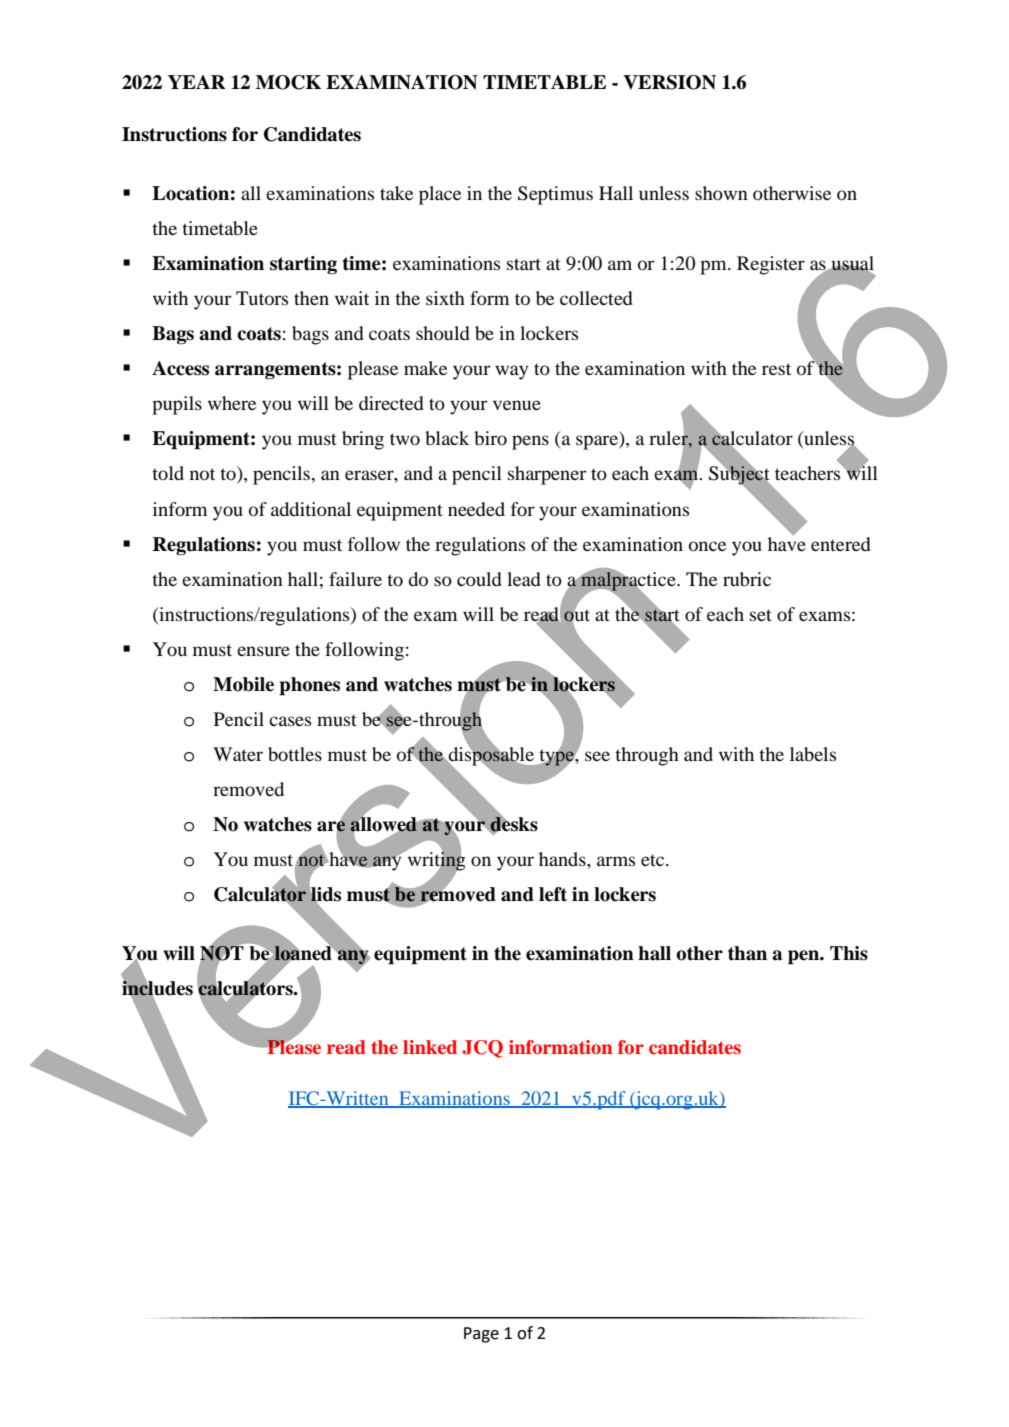 Image resolution: width=1009 pixels, height=1427 pixels. What do you see at coordinates (524, 579) in the document?
I see `lead` at bounding box center [524, 579].
